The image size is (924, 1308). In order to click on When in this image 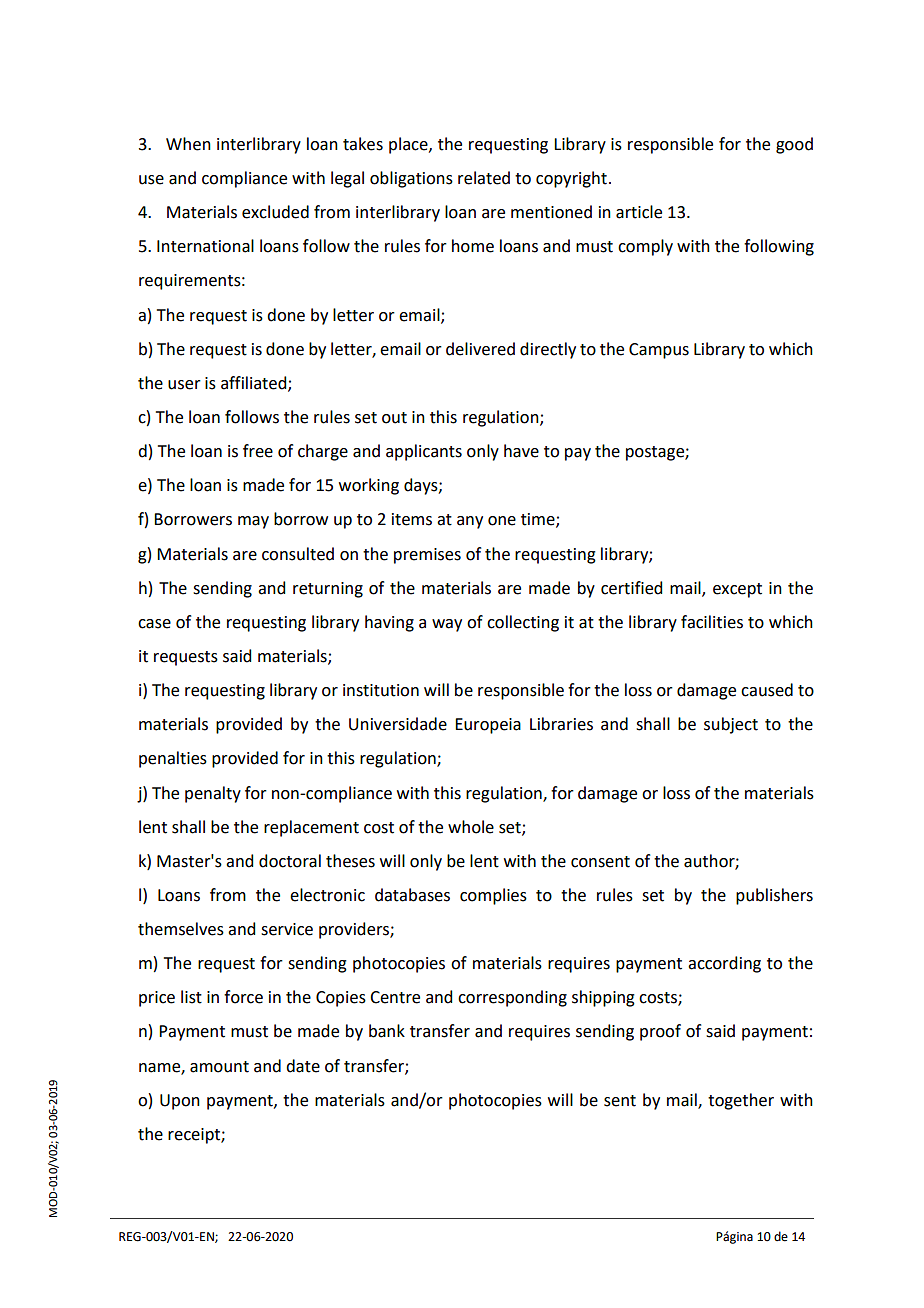, I will do `click(188, 144)`.
